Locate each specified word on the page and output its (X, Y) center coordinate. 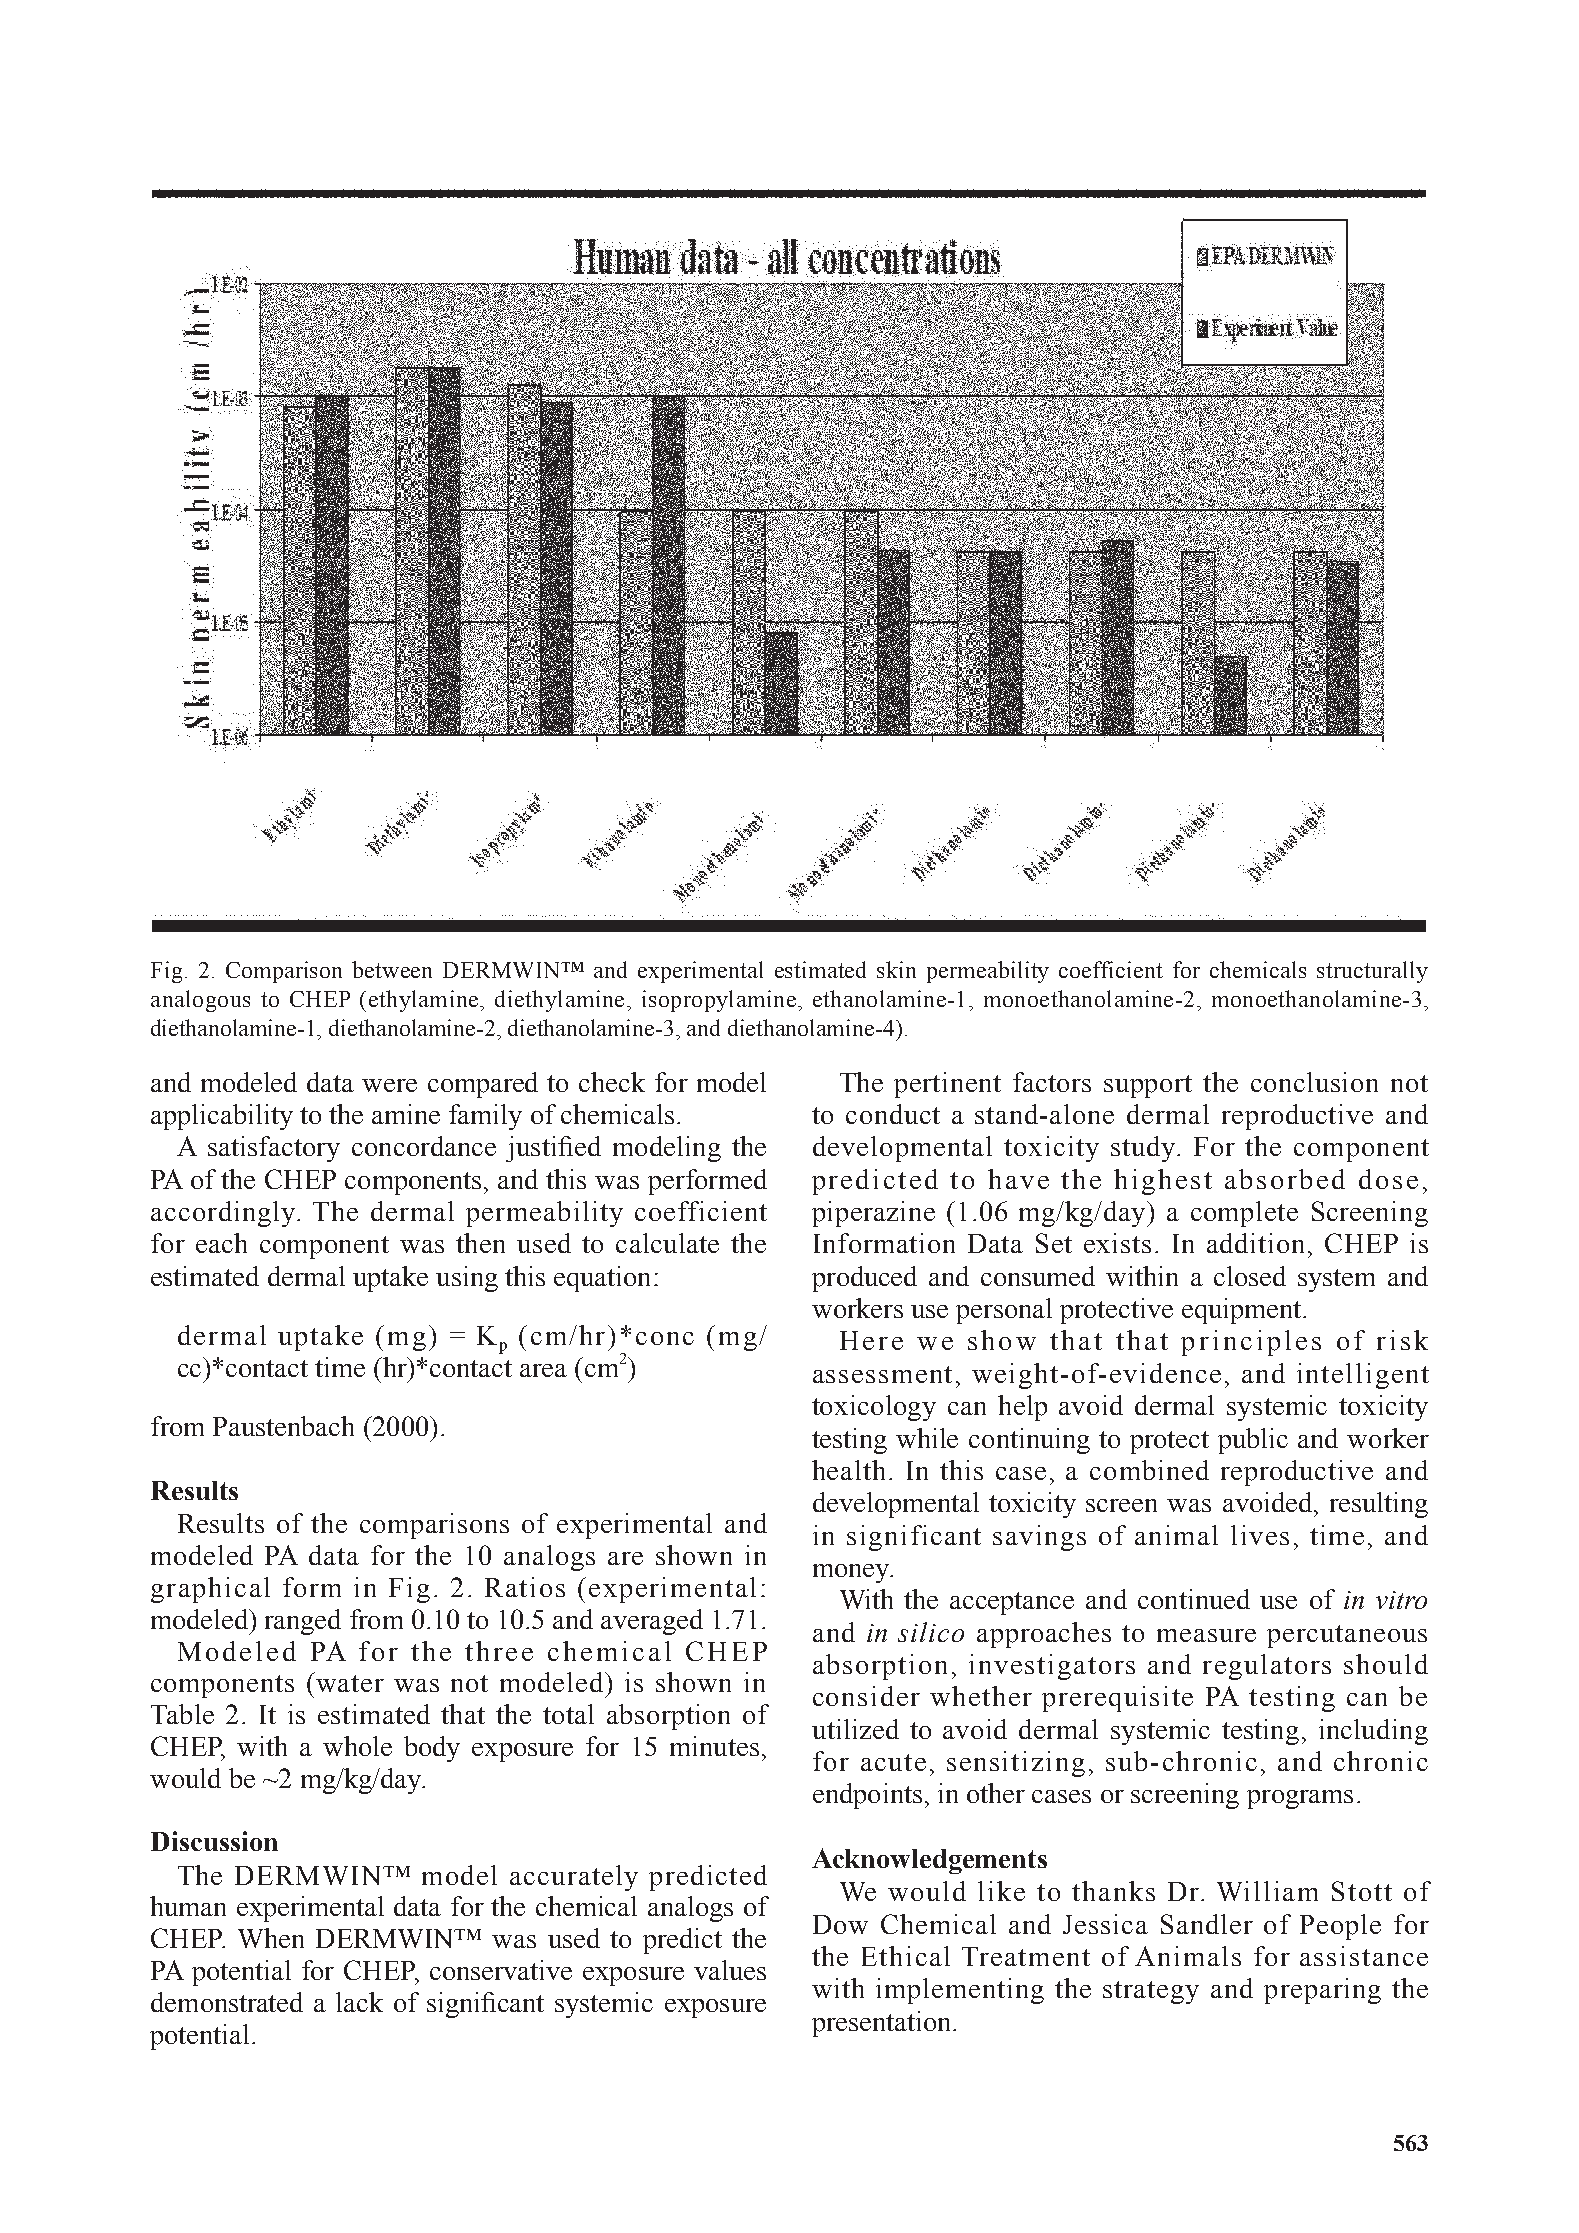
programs (1300, 1799)
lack (359, 2002)
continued (1194, 1599)
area (543, 1370)
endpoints (867, 1796)
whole (357, 1746)
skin (896, 969)
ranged (303, 1622)
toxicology (874, 1408)
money (852, 1573)
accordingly (225, 1214)
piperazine (873, 1214)
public (1253, 1441)
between (392, 969)
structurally (1372, 972)
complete (1244, 1214)
